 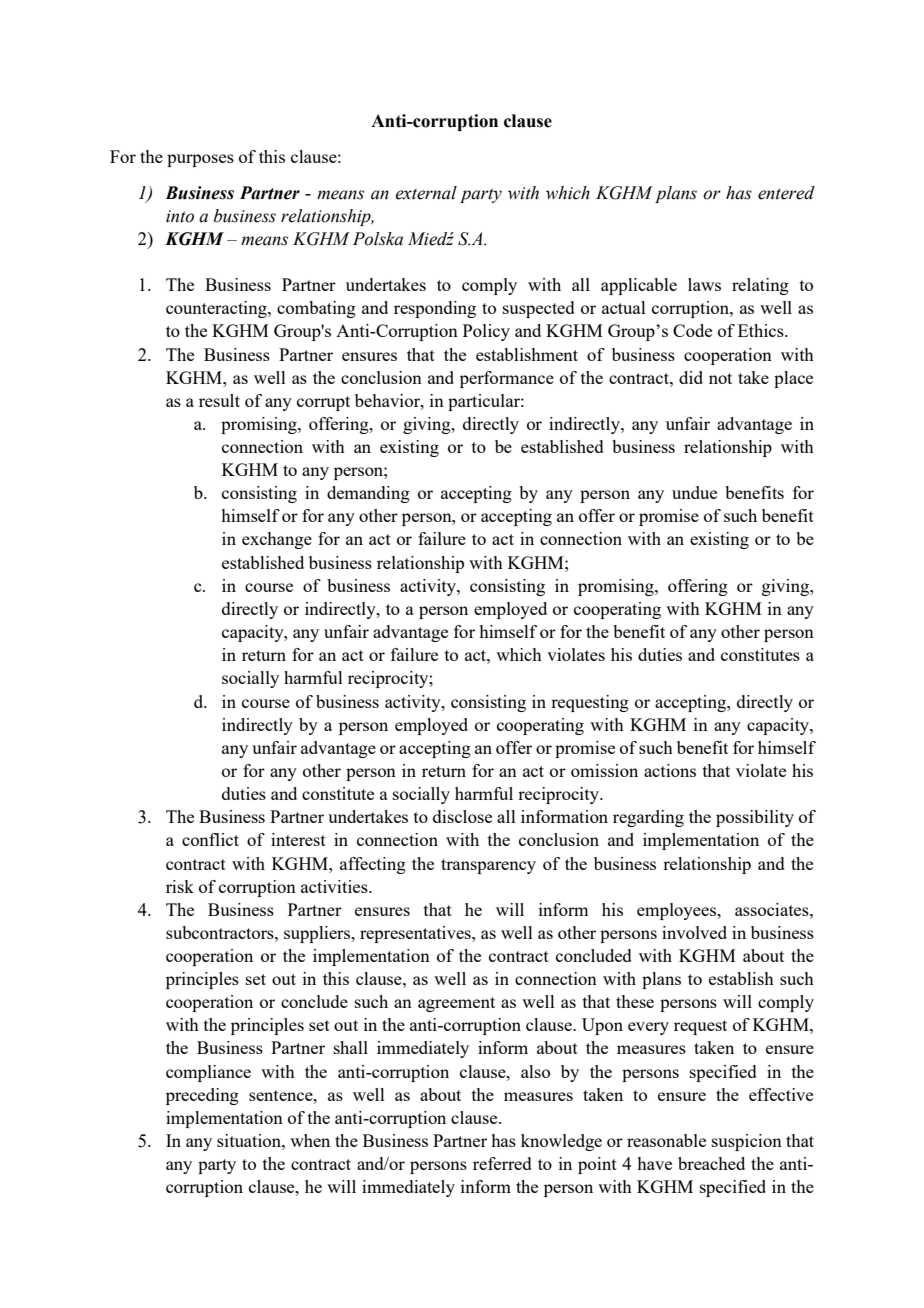 I want to click on when, so click(x=310, y=1140).
